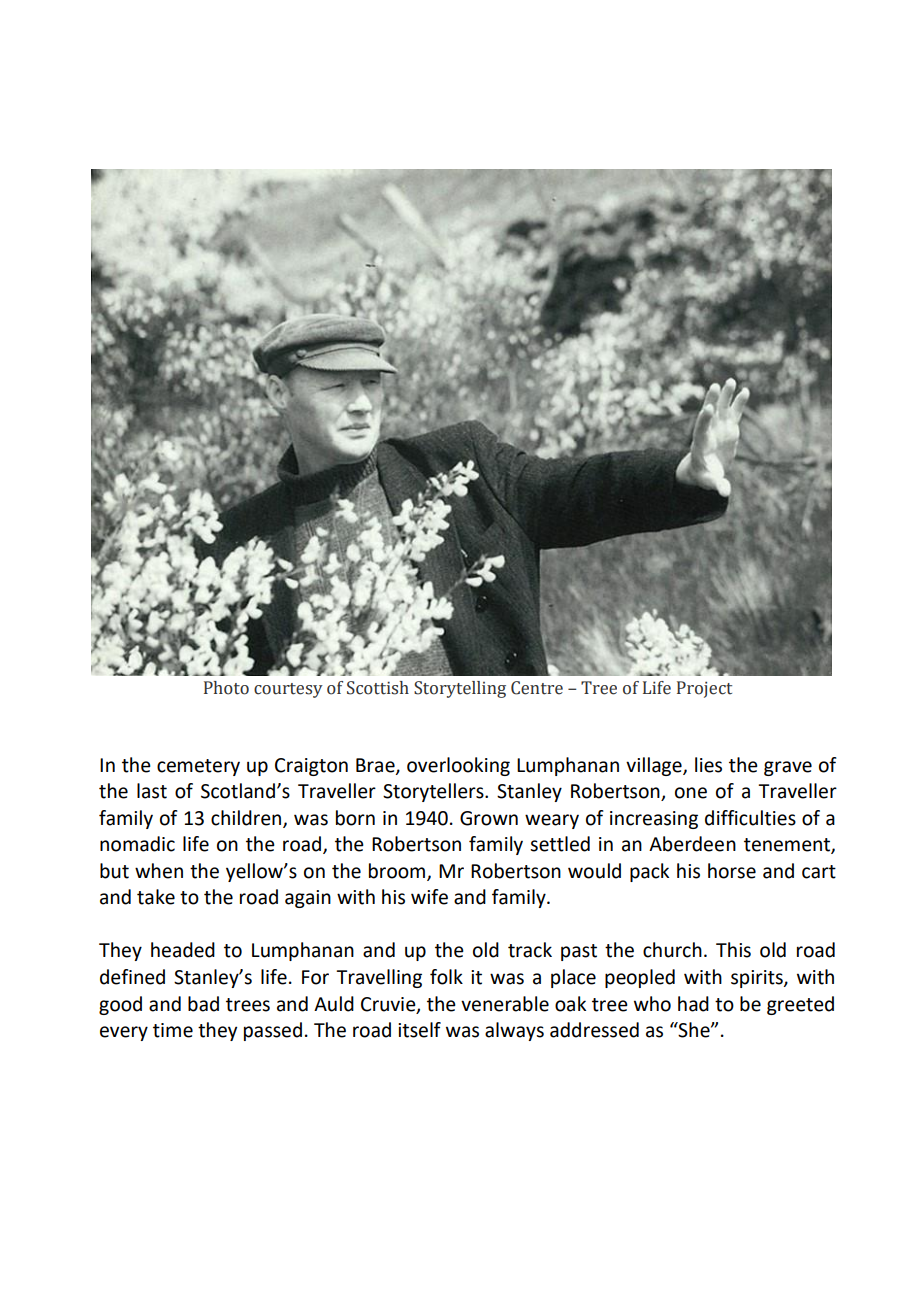 The height and width of the image is (1308, 924). I want to click on wife, so click(429, 897).
